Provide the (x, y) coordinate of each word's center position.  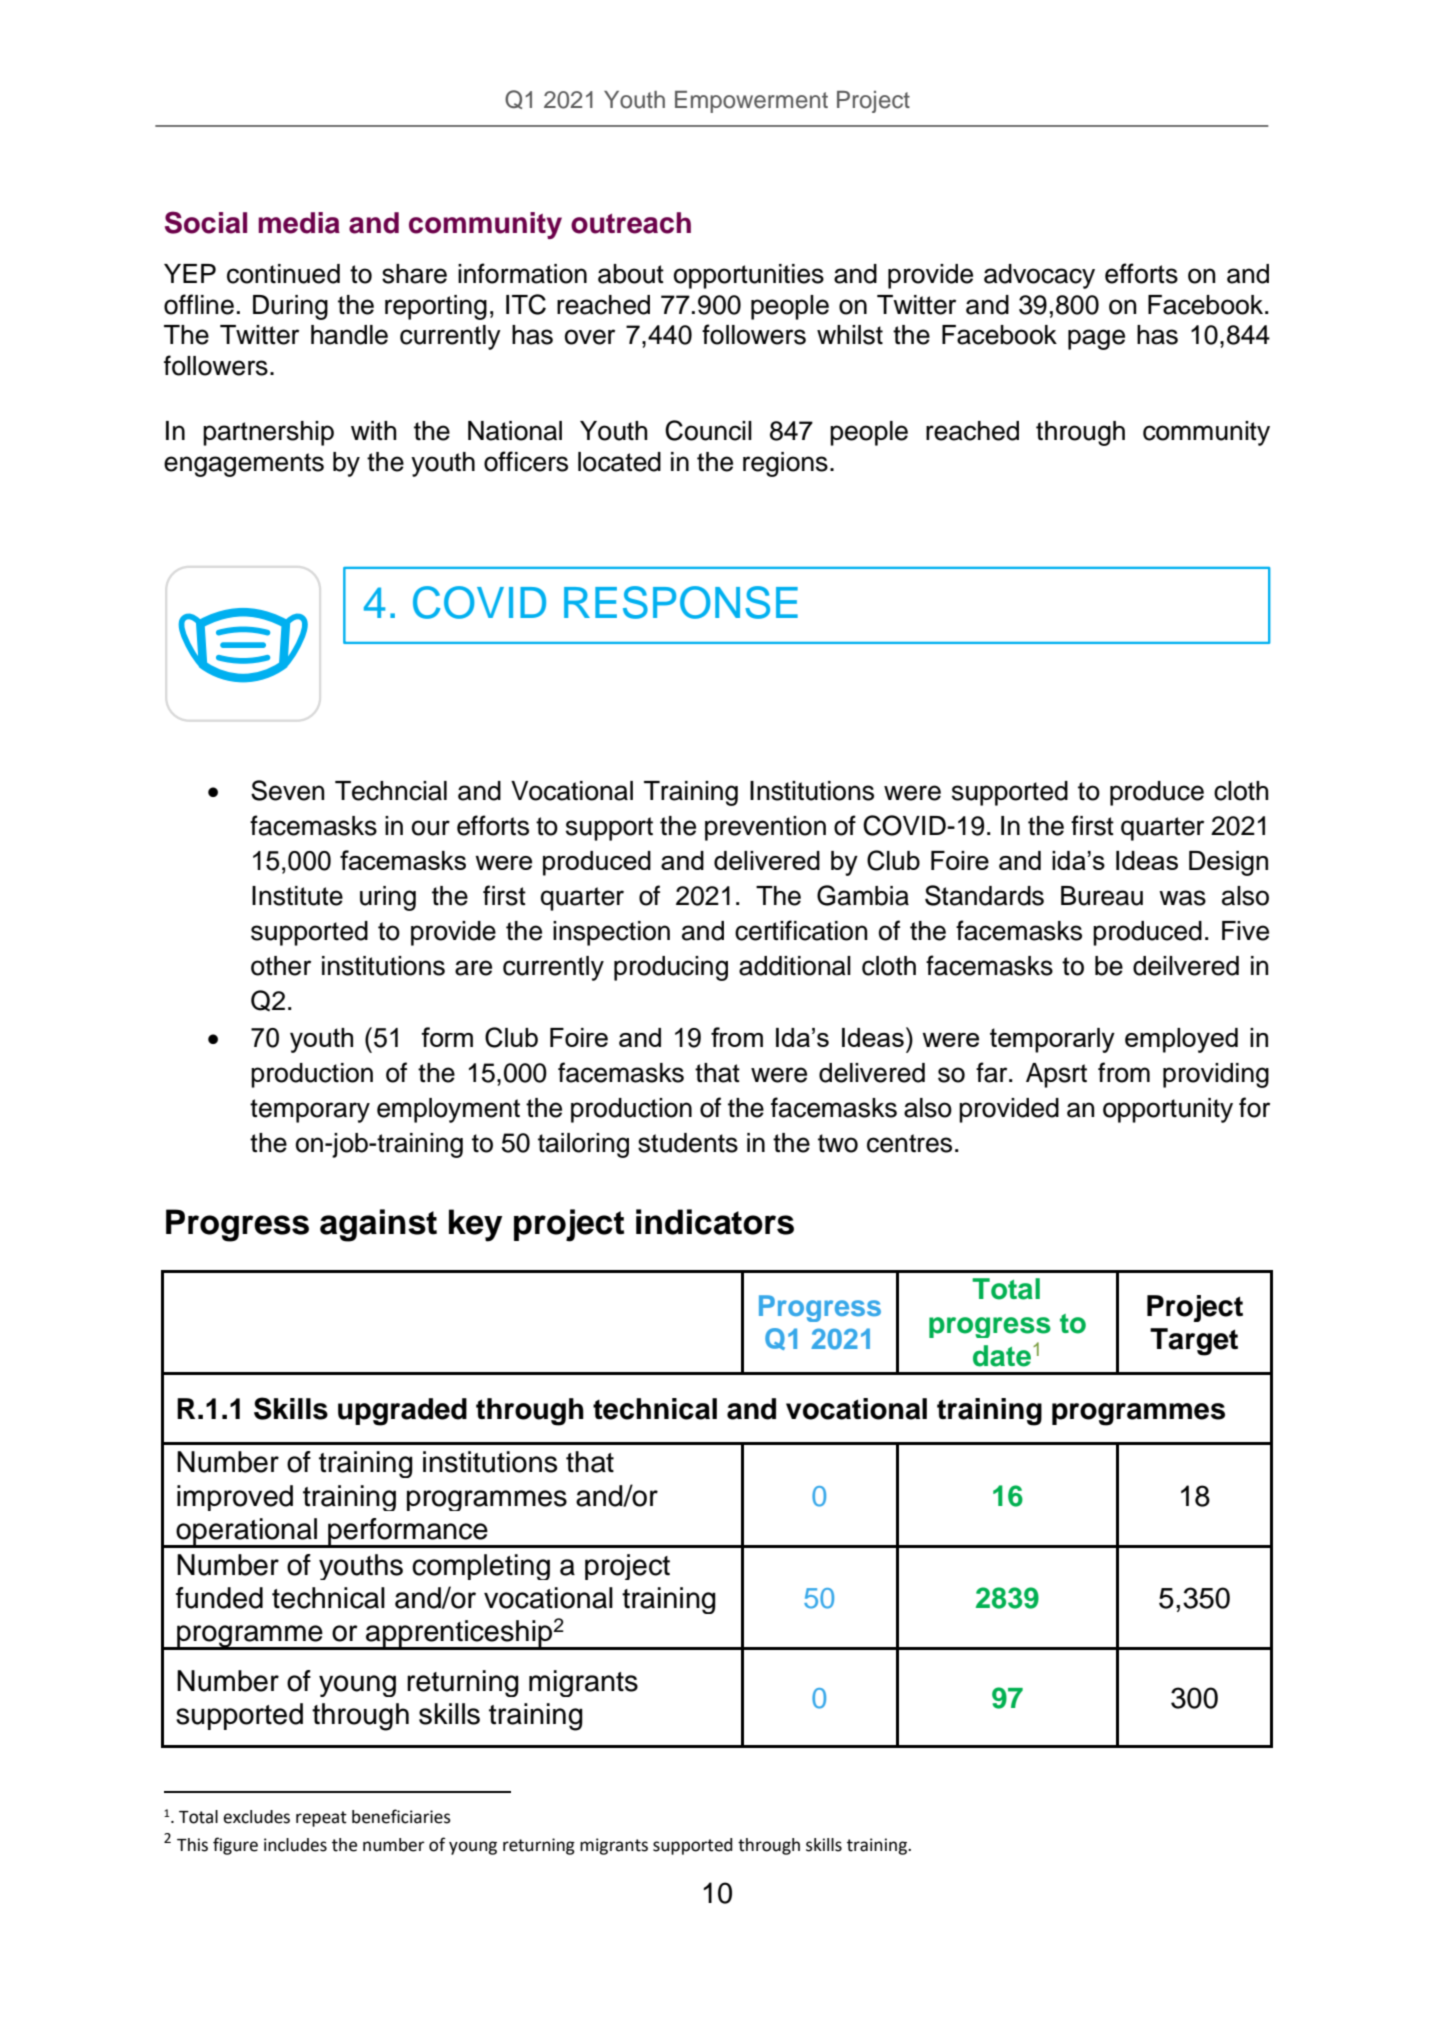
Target (1194, 1342)
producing (671, 968)
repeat (321, 1819)
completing (481, 1567)
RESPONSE (681, 602)
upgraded (402, 1412)
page (1096, 339)
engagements (244, 465)
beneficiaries (401, 1816)
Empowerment (751, 102)
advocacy (1039, 276)
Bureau (1102, 896)
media (299, 223)
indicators (715, 1222)
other (281, 966)
